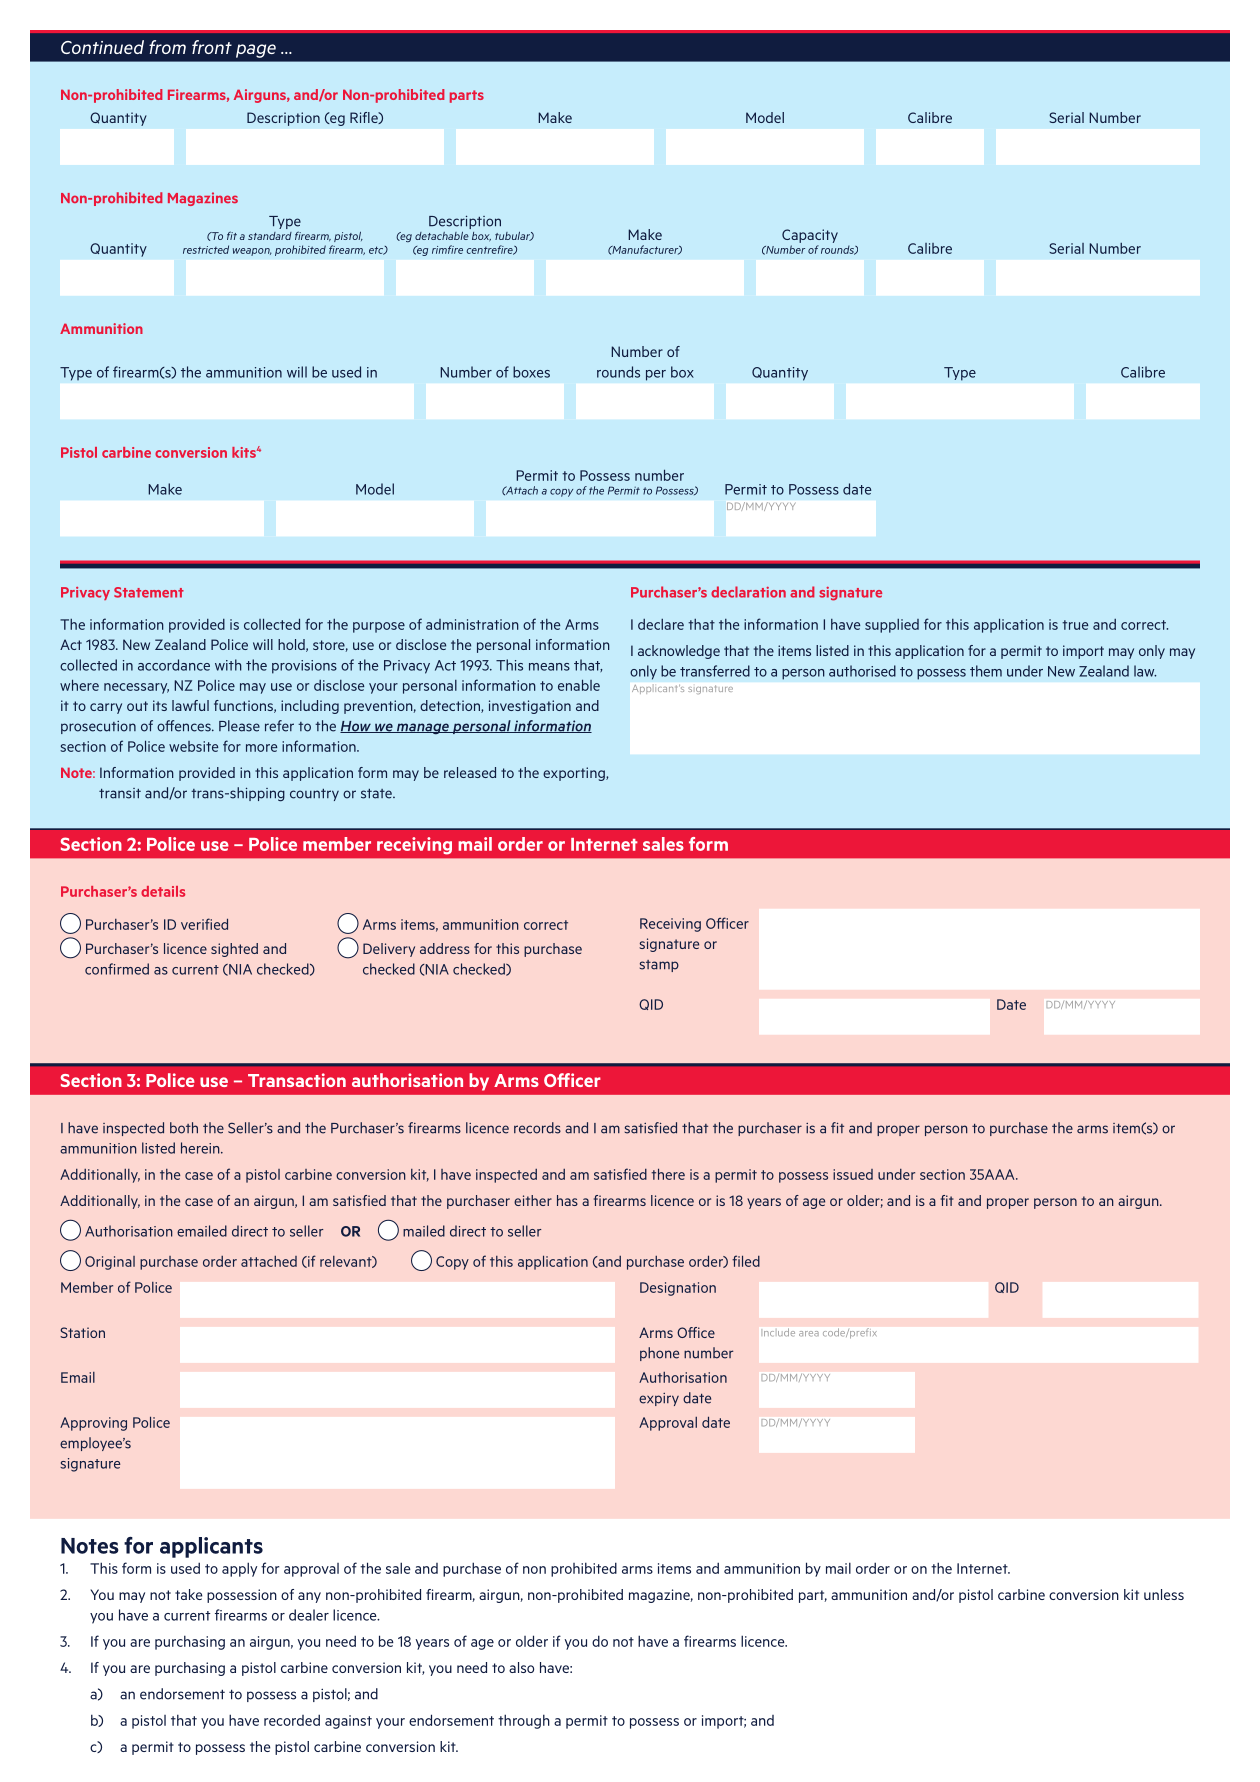 The width and height of the screenshot is (1260, 1782). I want to click on them, so click(986, 671).
